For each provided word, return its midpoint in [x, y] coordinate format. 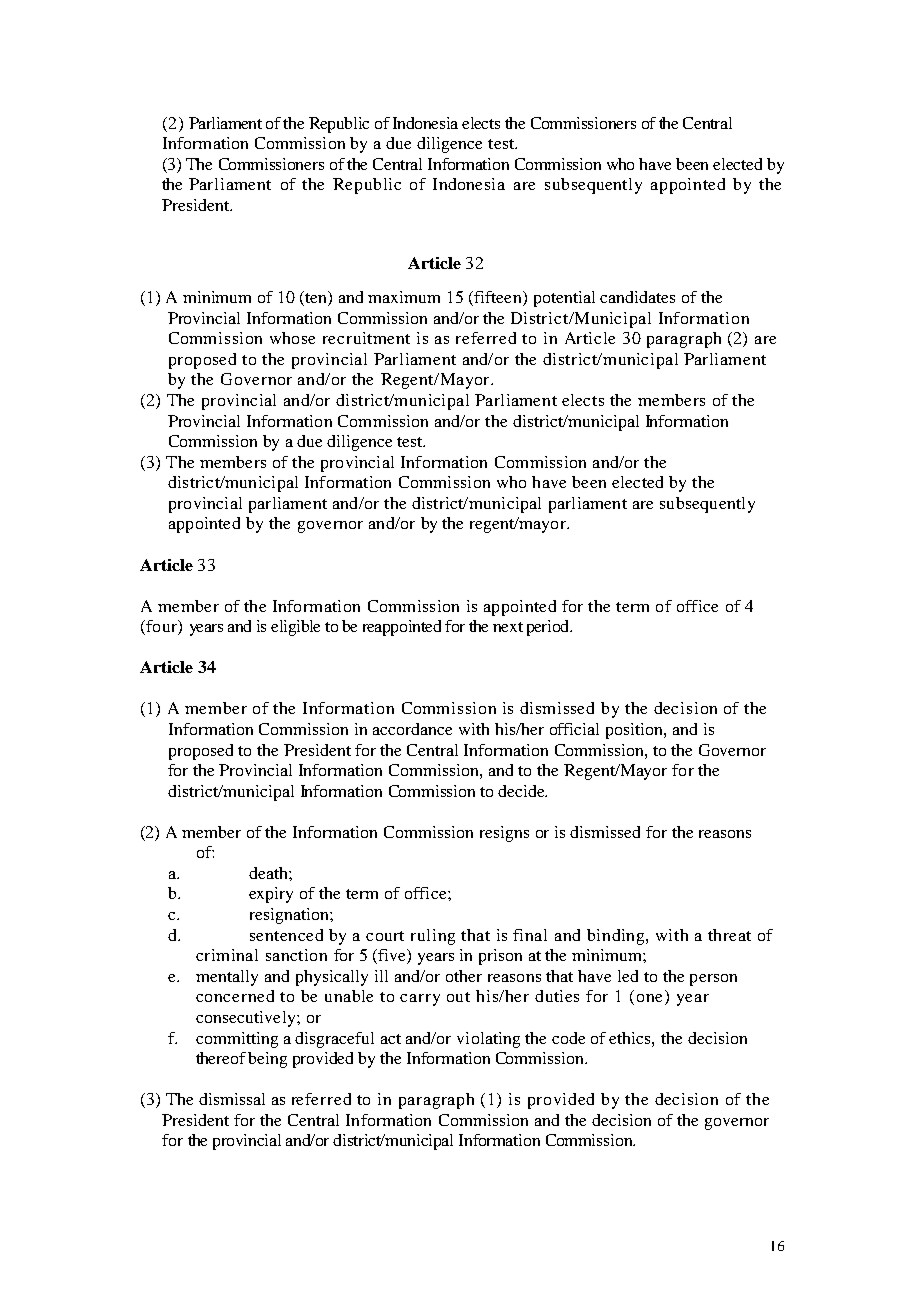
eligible [295, 628]
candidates [637, 297]
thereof [221, 1058]
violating [488, 1040]
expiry [271, 895]
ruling [433, 937]
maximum [404, 297]
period [549, 628]
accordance [412, 729]
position [635, 731]
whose [292, 338]
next [508, 627]
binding [617, 937]
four [161, 627]
